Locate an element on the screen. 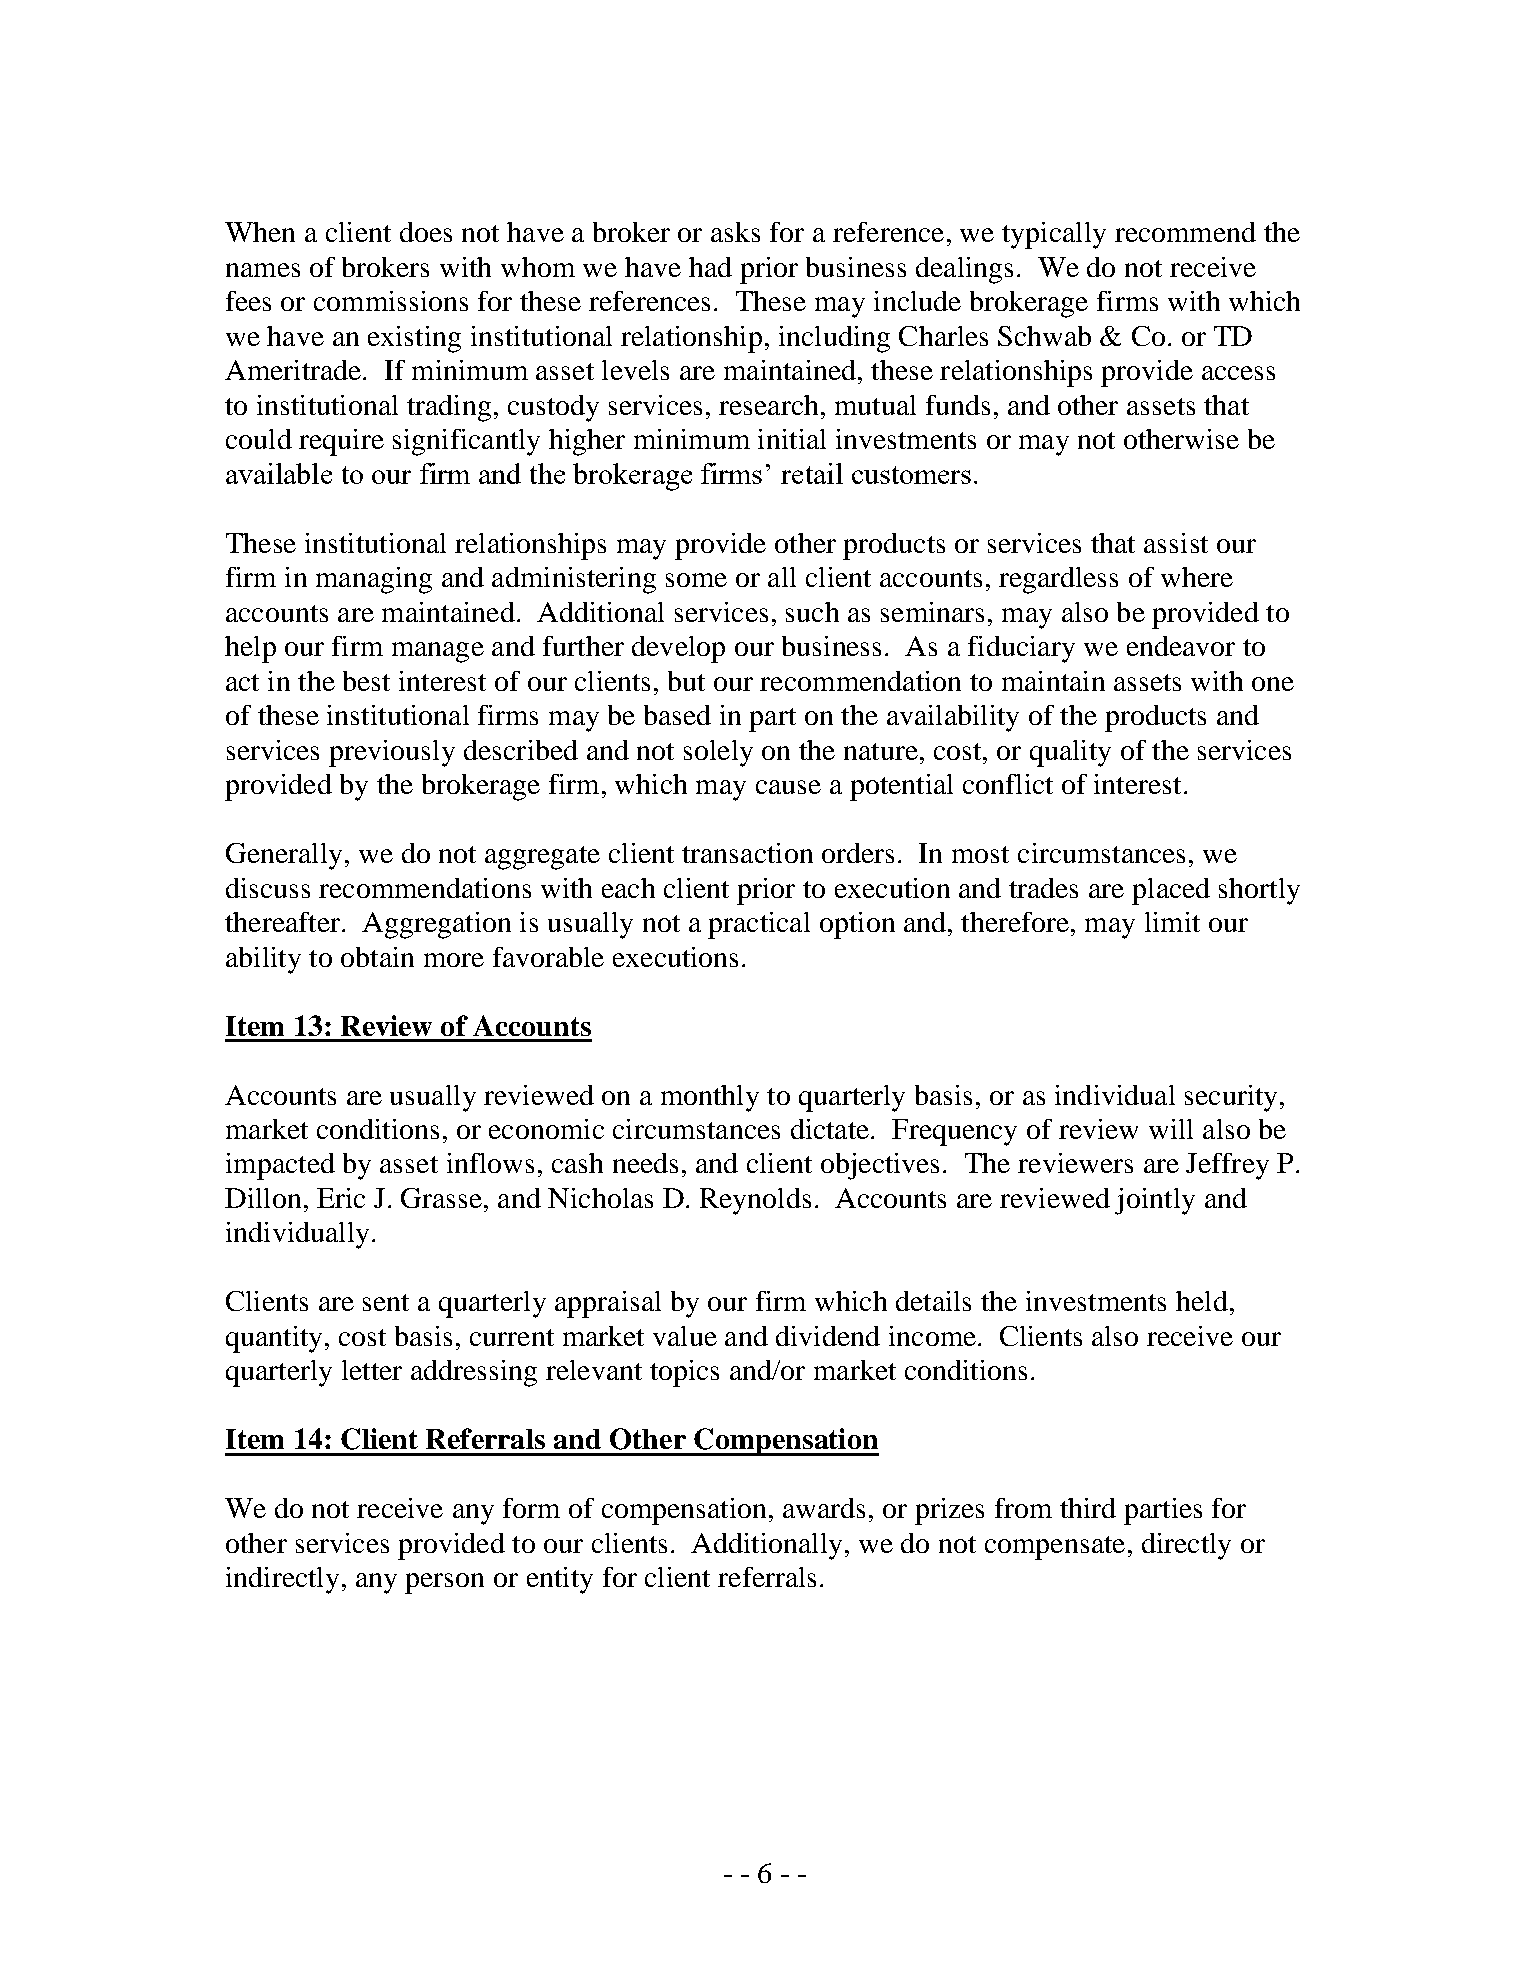 Image resolution: width=1530 pixels, height=1979 pixels. typically is located at coordinates (1054, 235).
